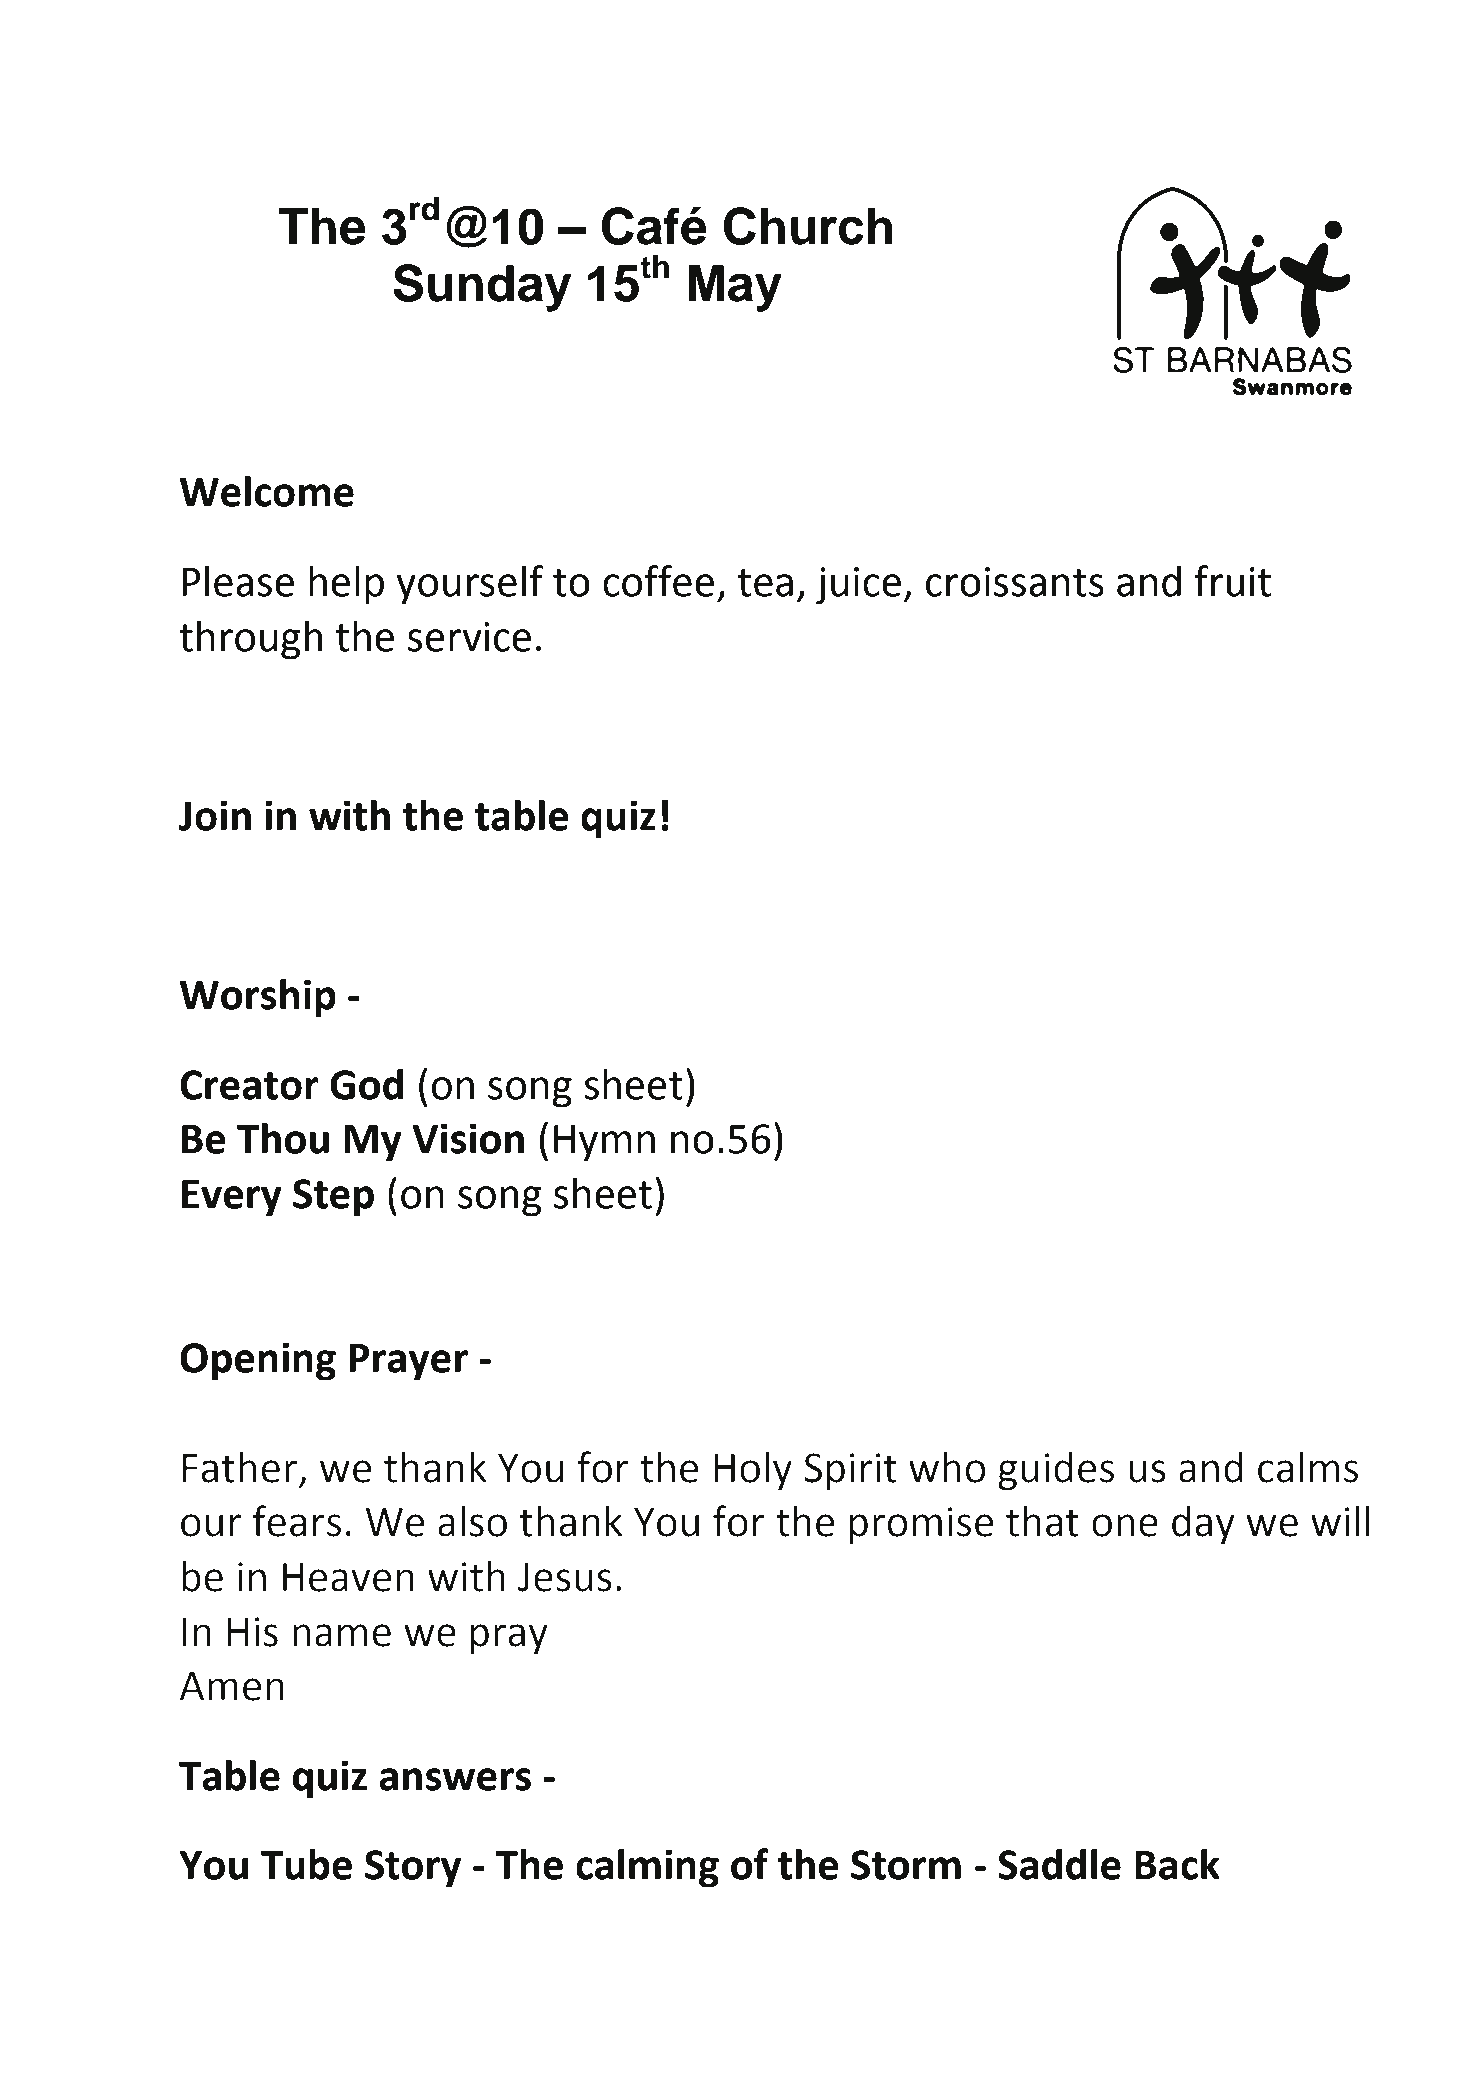 The width and height of the page is (1481, 2096). I want to click on May, so click(735, 288).
